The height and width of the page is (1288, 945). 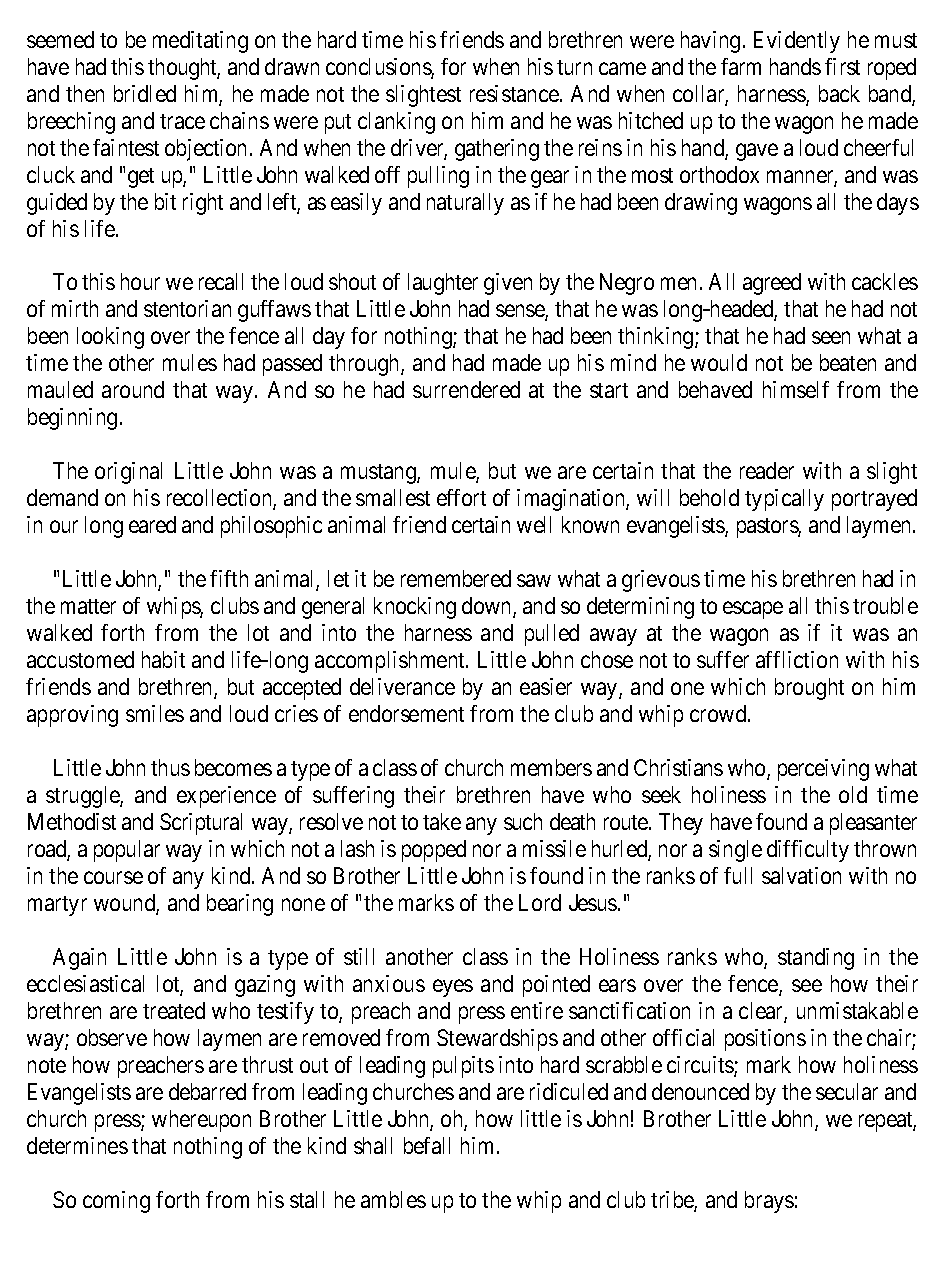 I want to click on coming, so click(x=116, y=1202).
